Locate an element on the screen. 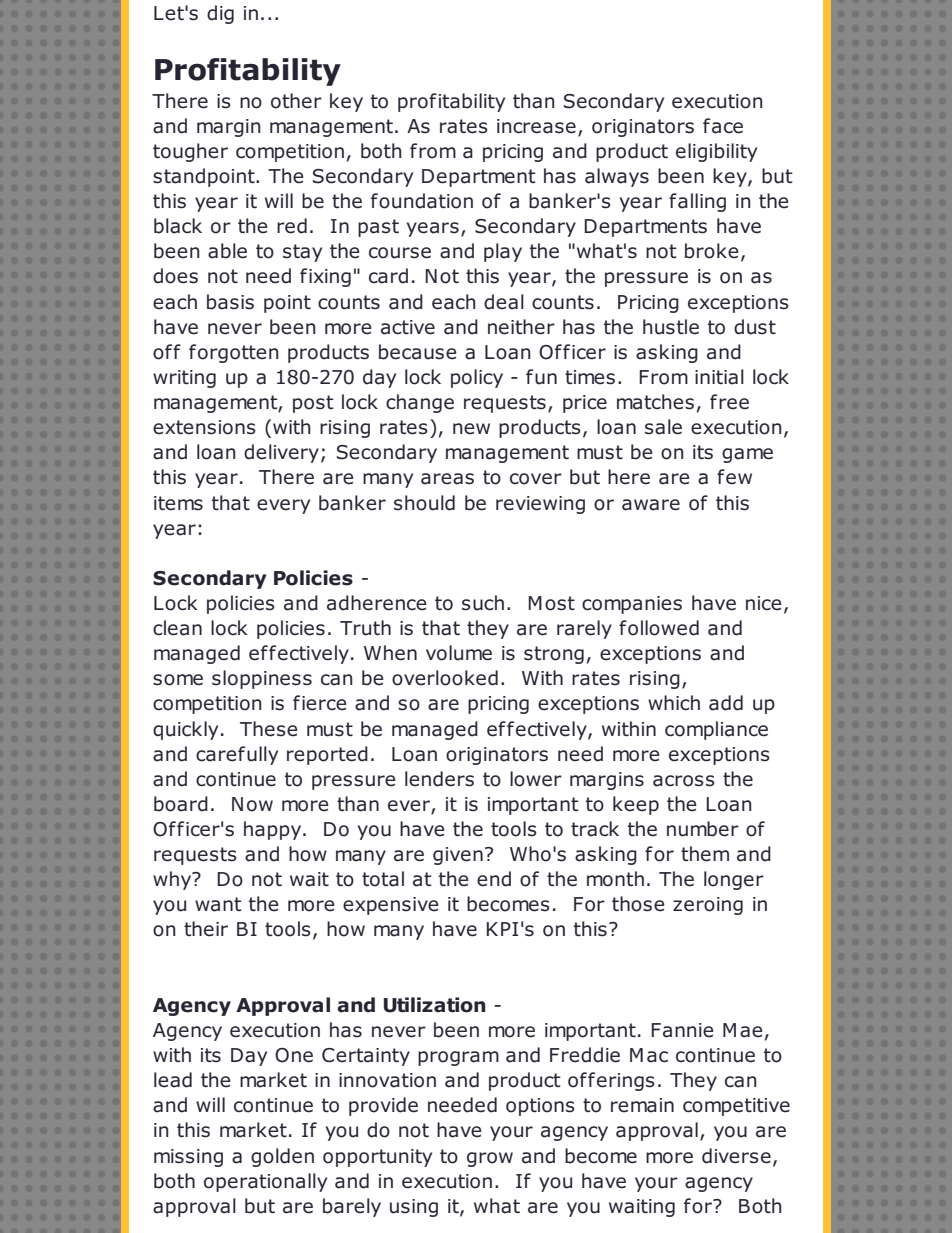 This screenshot has height=1233, width=952. face is located at coordinates (723, 126).
